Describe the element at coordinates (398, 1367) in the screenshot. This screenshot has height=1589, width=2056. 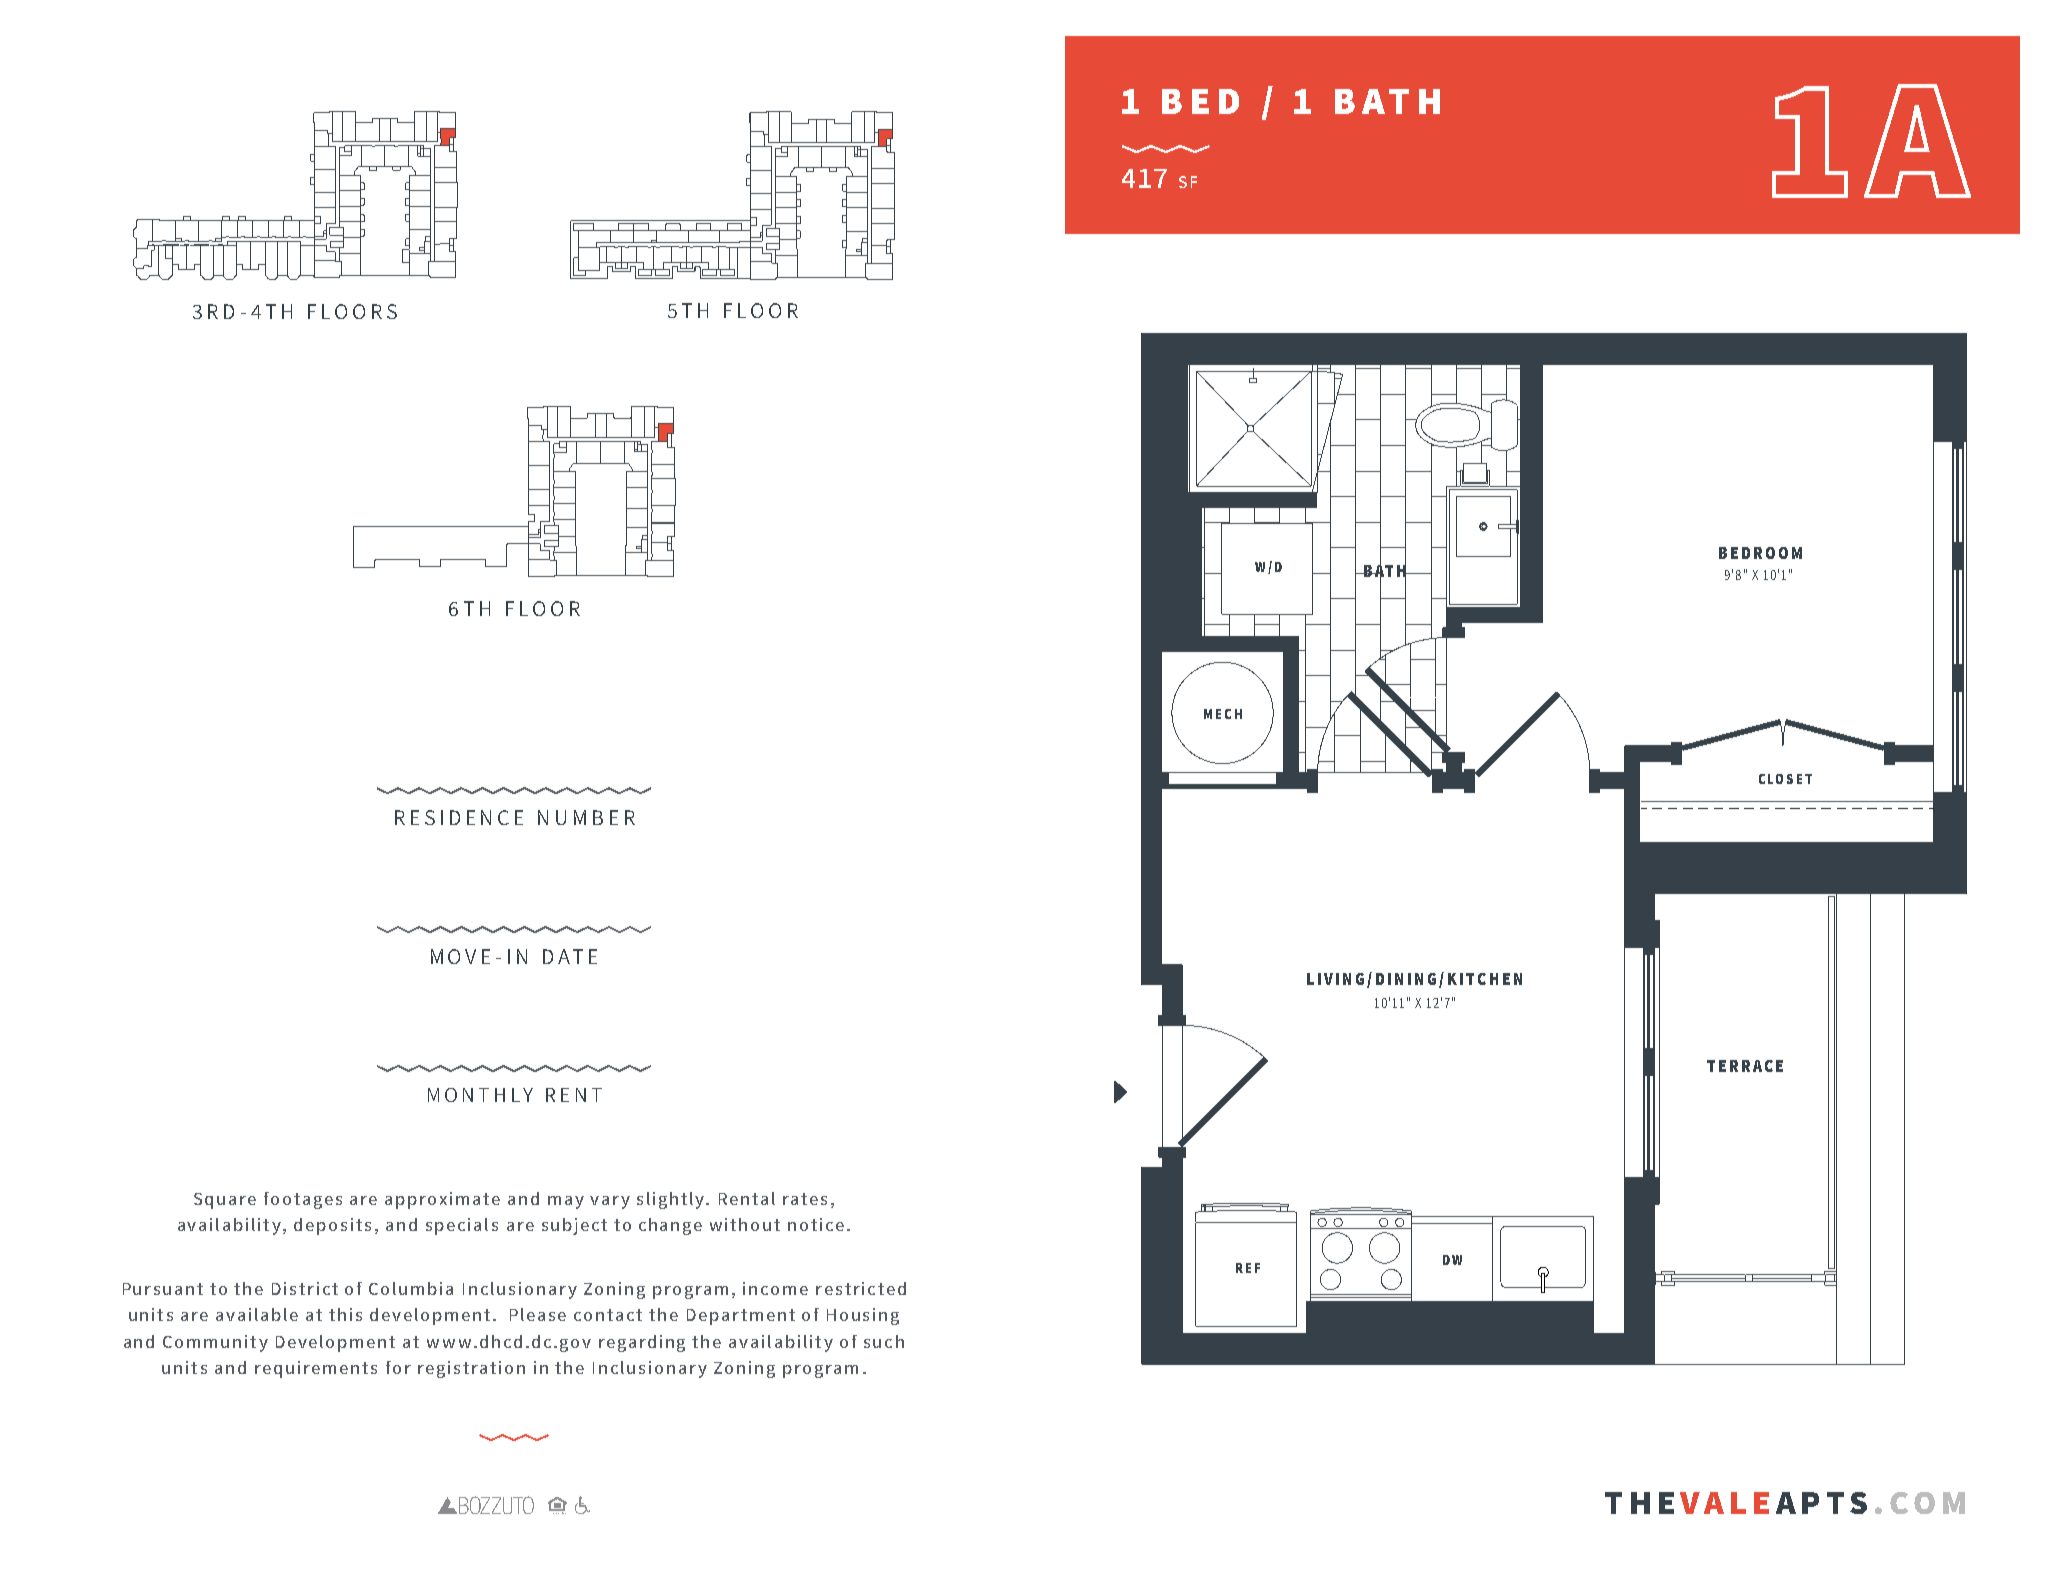
I see `for` at that location.
